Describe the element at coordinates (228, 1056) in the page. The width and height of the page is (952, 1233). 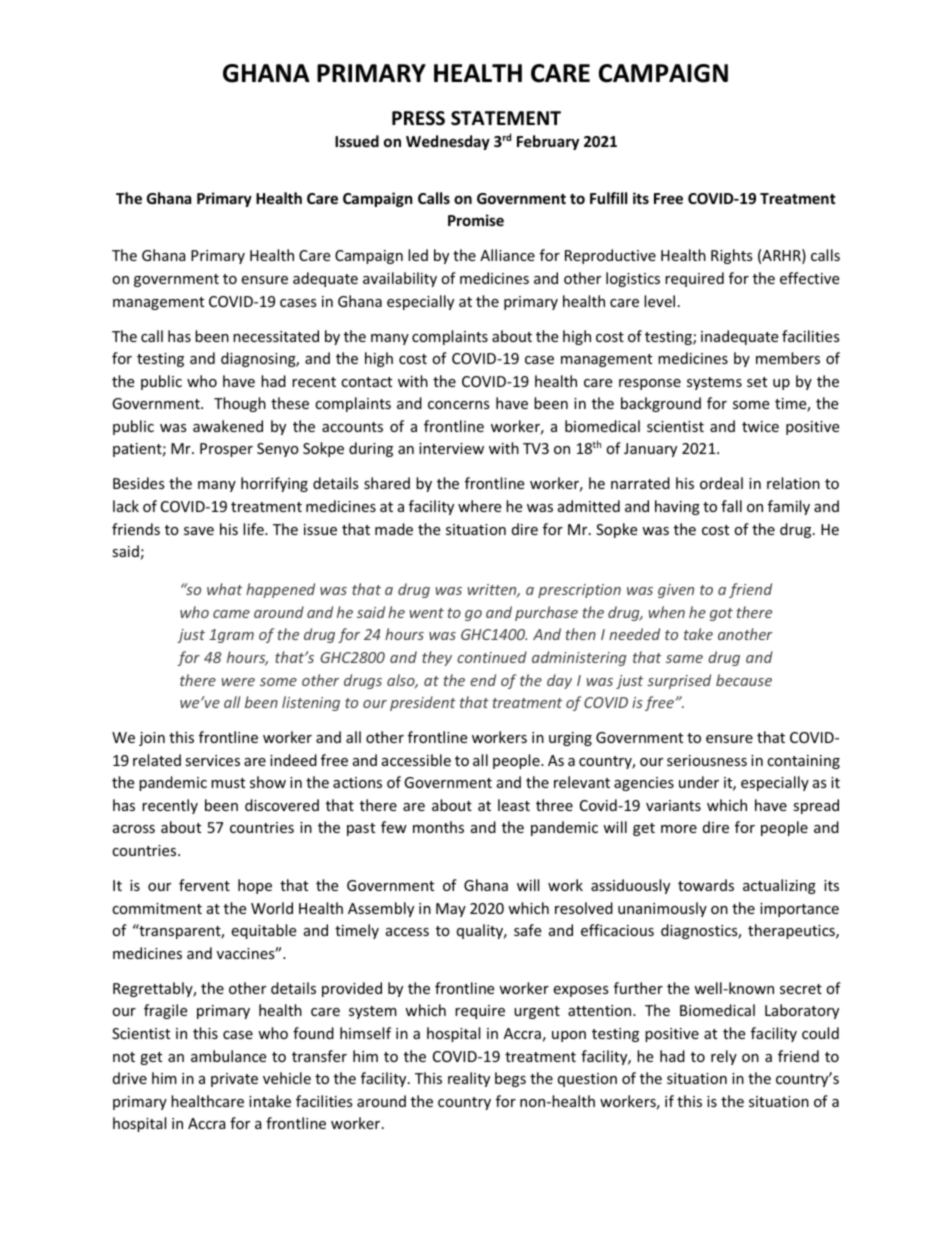
I see `ambulance` at that location.
